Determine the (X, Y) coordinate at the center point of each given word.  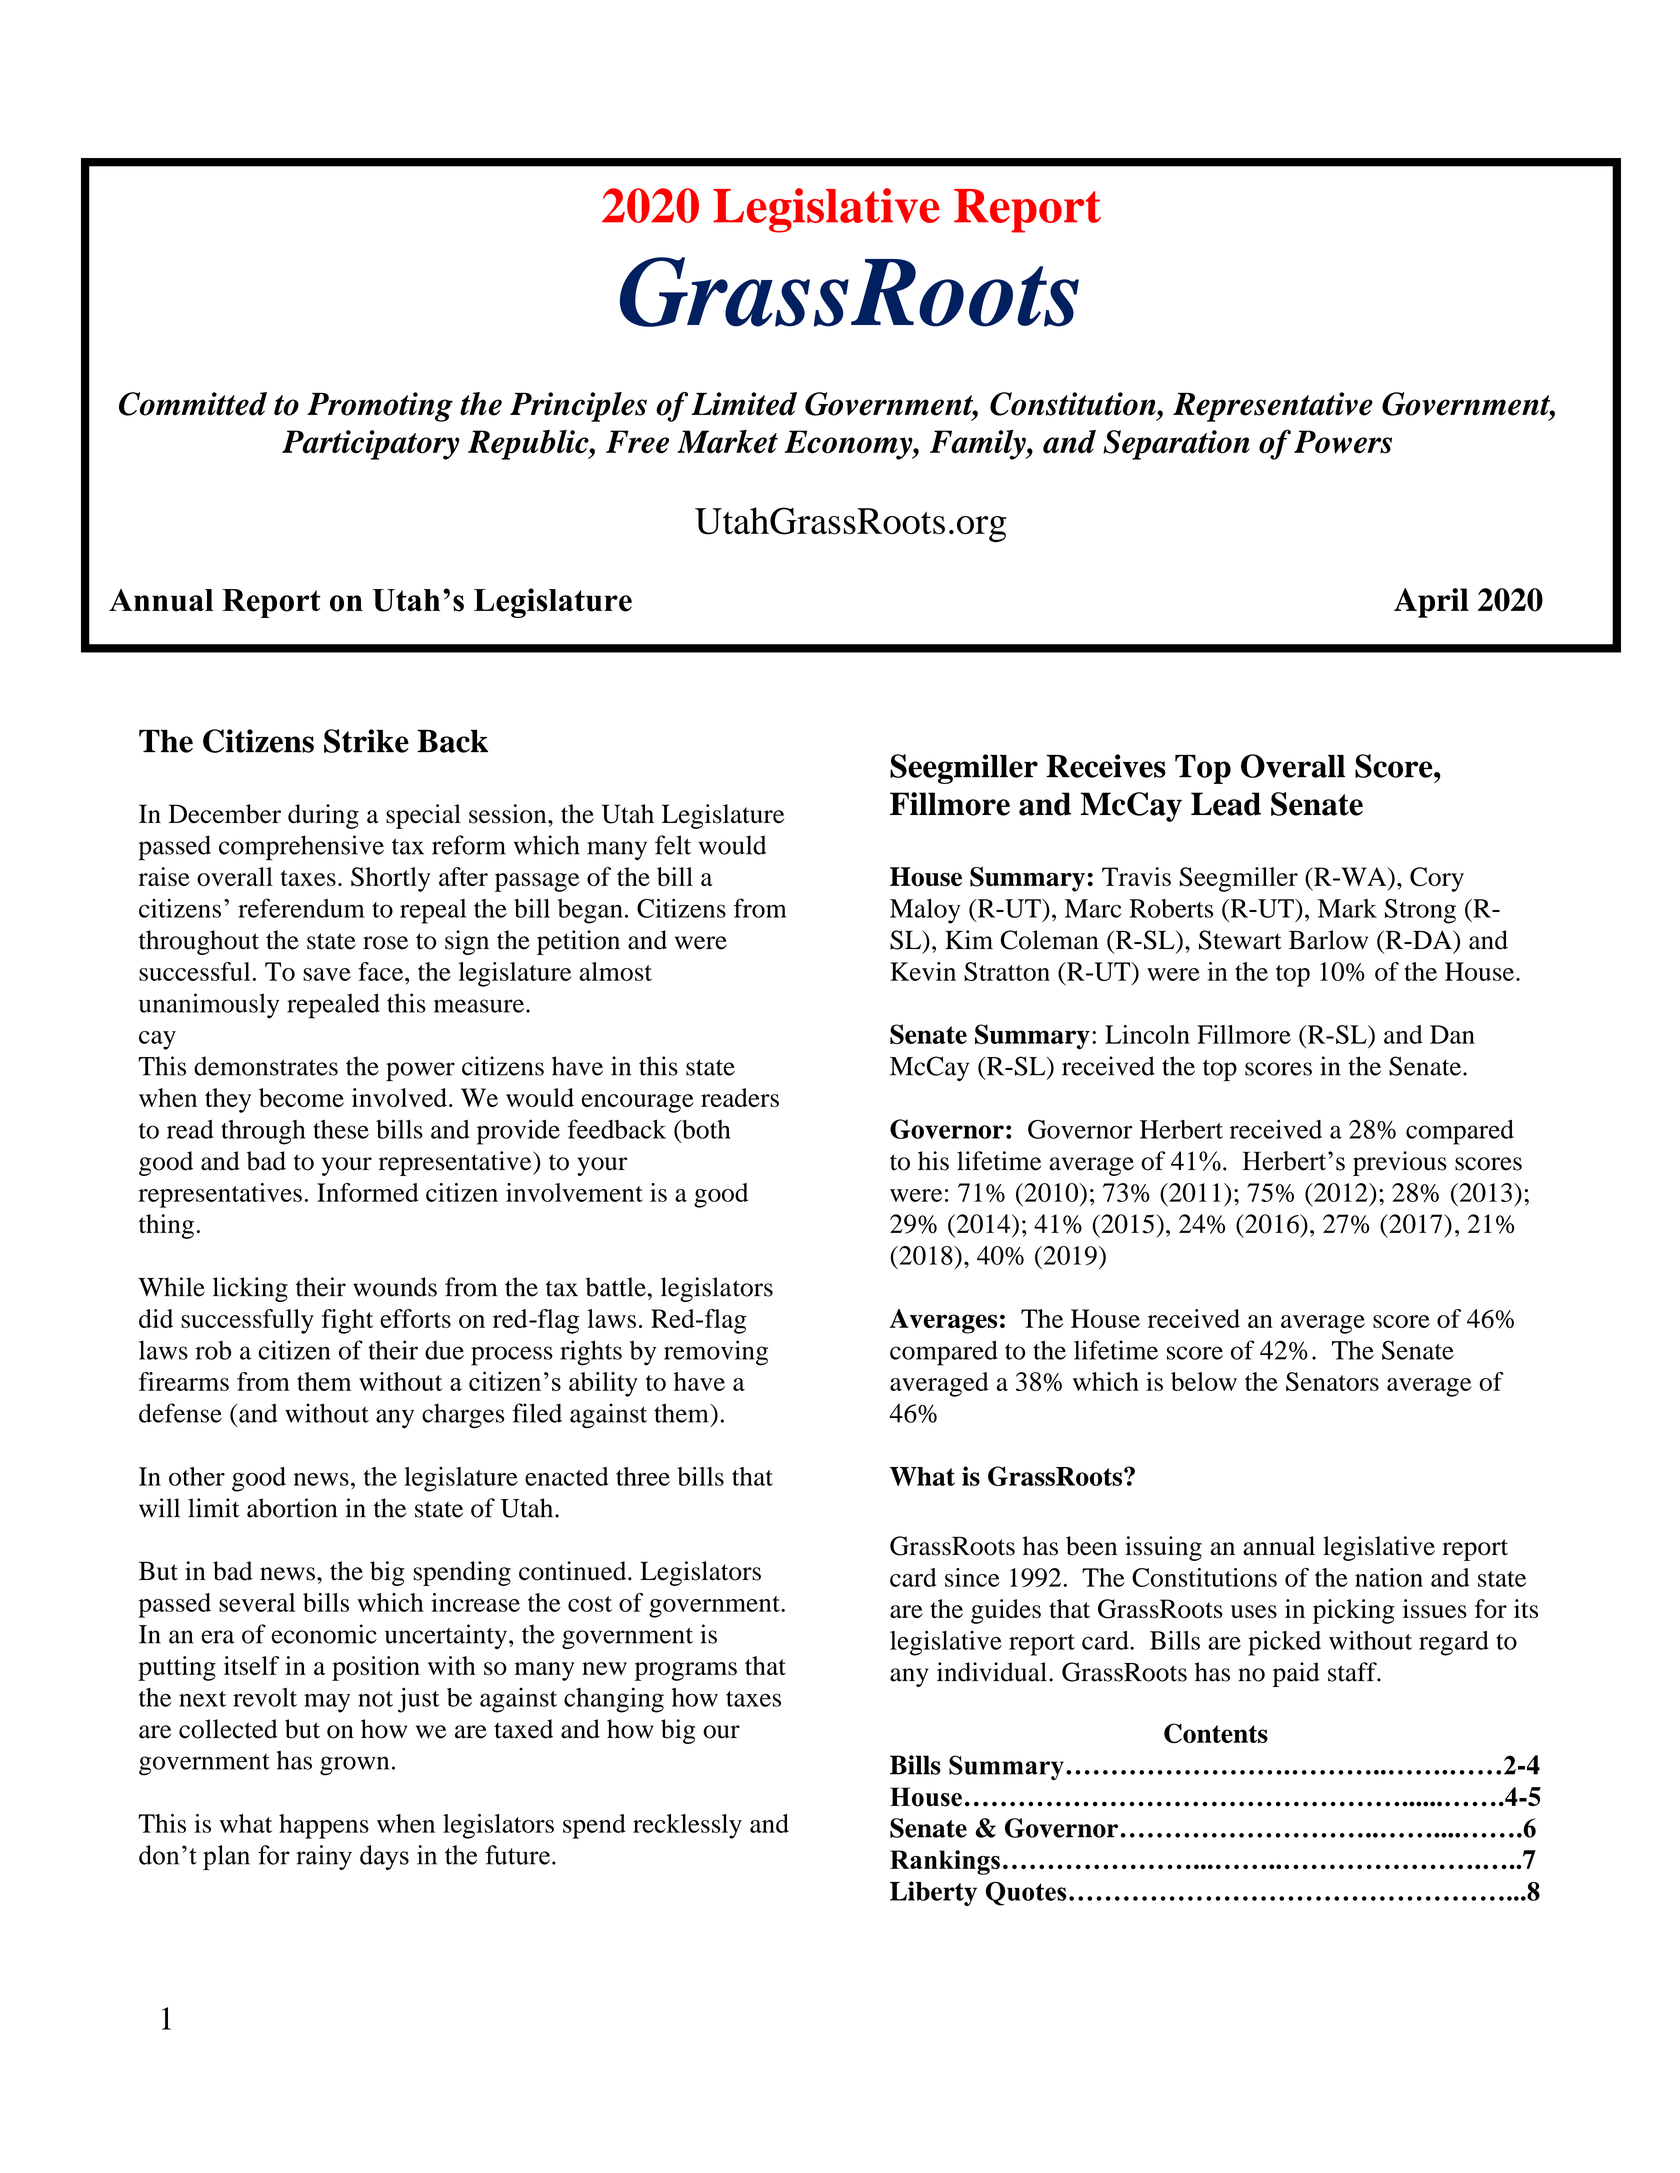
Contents (1216, 1733)
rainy (324, 1857)
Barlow (1328, 940)
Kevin (923, 971)
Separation (1176, 445)
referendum (301, 908)
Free (637, 442)
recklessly (687, 1826)
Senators (1332, 1381)
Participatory (371, 445)
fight (347, 1321)
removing (716, 1353)
